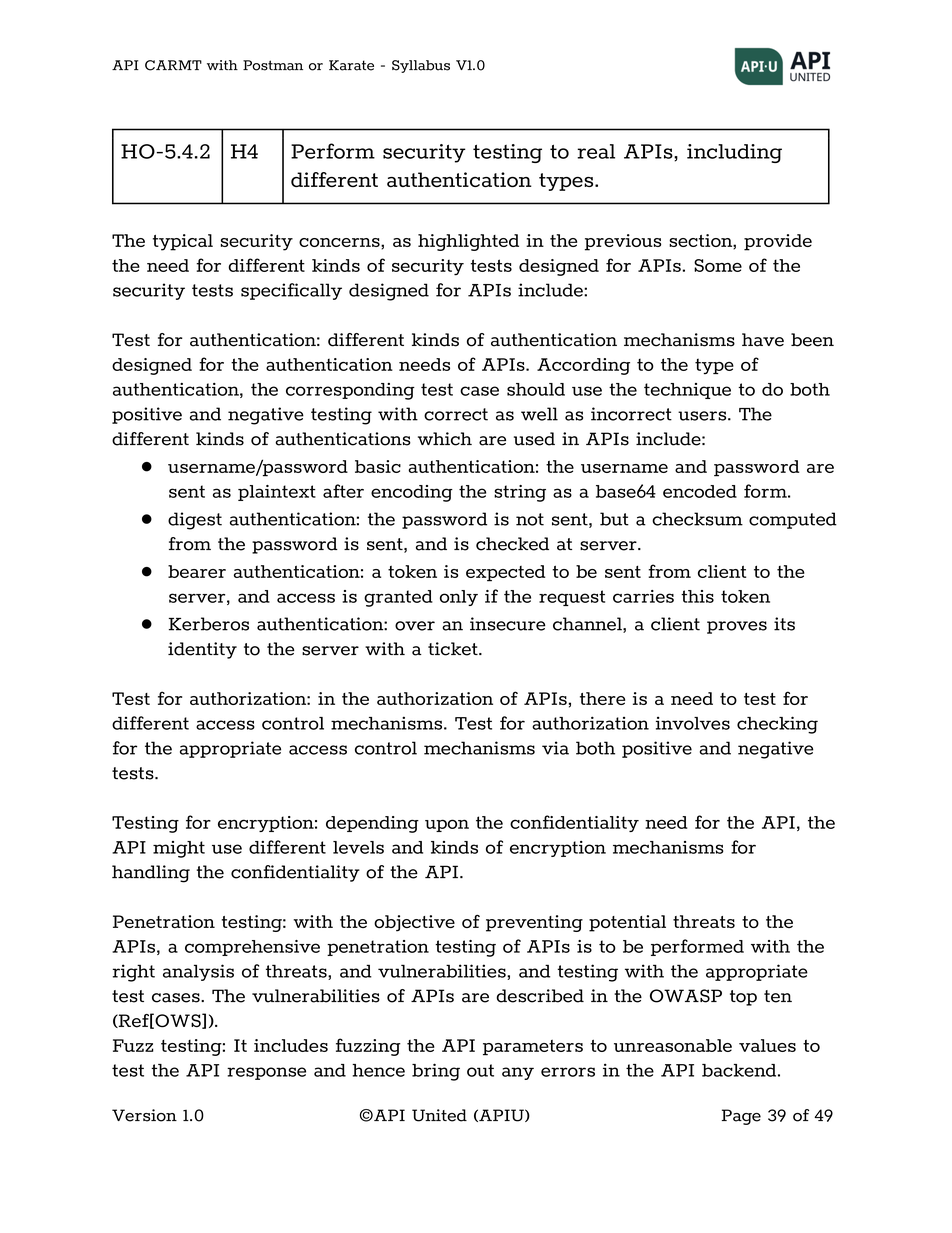 The width and height of the screenshot is (952, 1233). What do you see at coordinates (555, 748) in the screenshot?
I see `via` at bounding box center [555, 748].
